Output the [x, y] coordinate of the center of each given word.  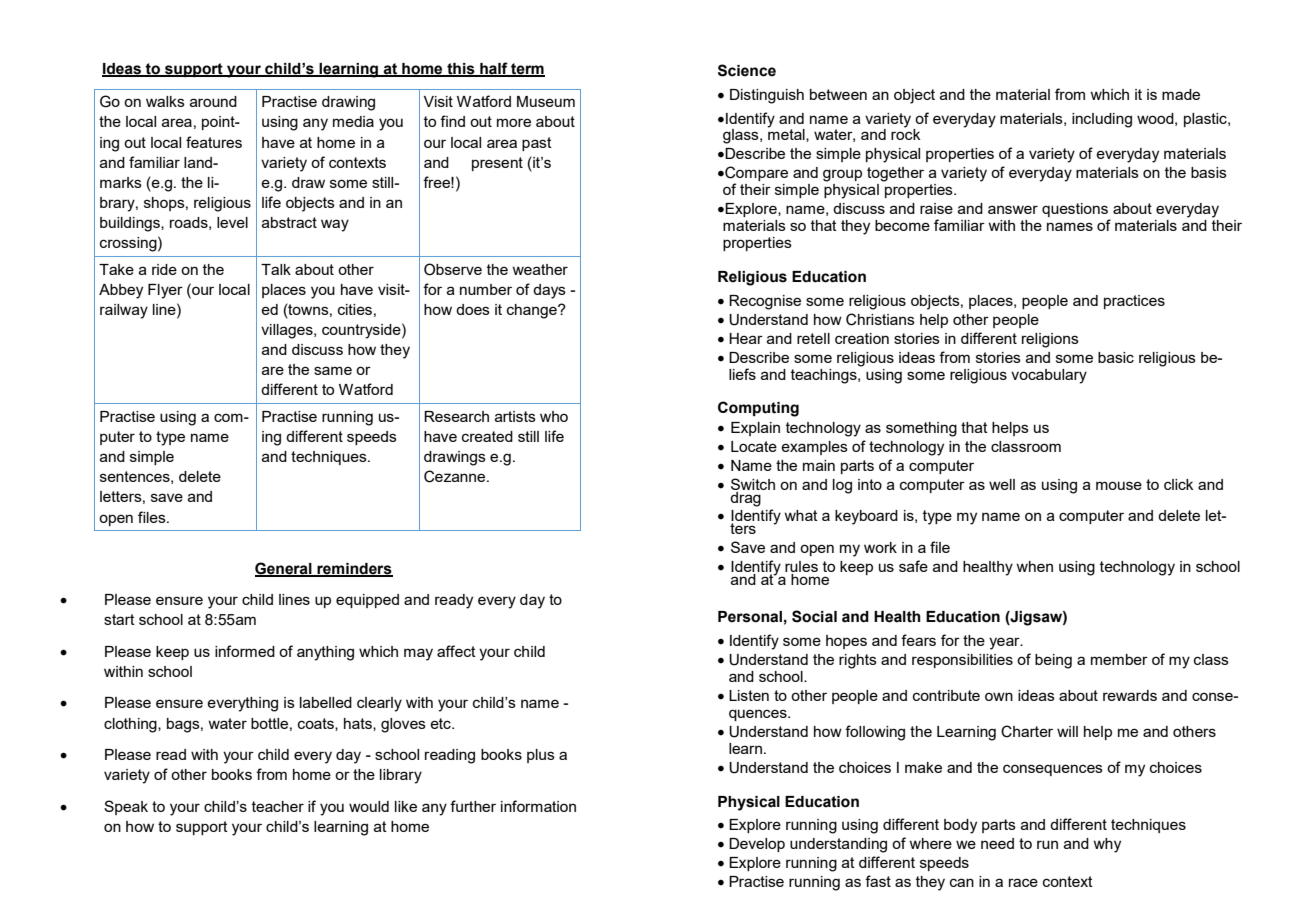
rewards [1130, 695]
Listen [749, 695]
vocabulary [1049, 376]
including [1102, 120]
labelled [326, 702]
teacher [278, 806]
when [1034, 566]
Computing [758, 409]
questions [1076, 211]
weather [540, 269]
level [232, 222]
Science [747, 70]
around [213, 101]
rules [801, 568]
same [333, 370]
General [284, 569]
